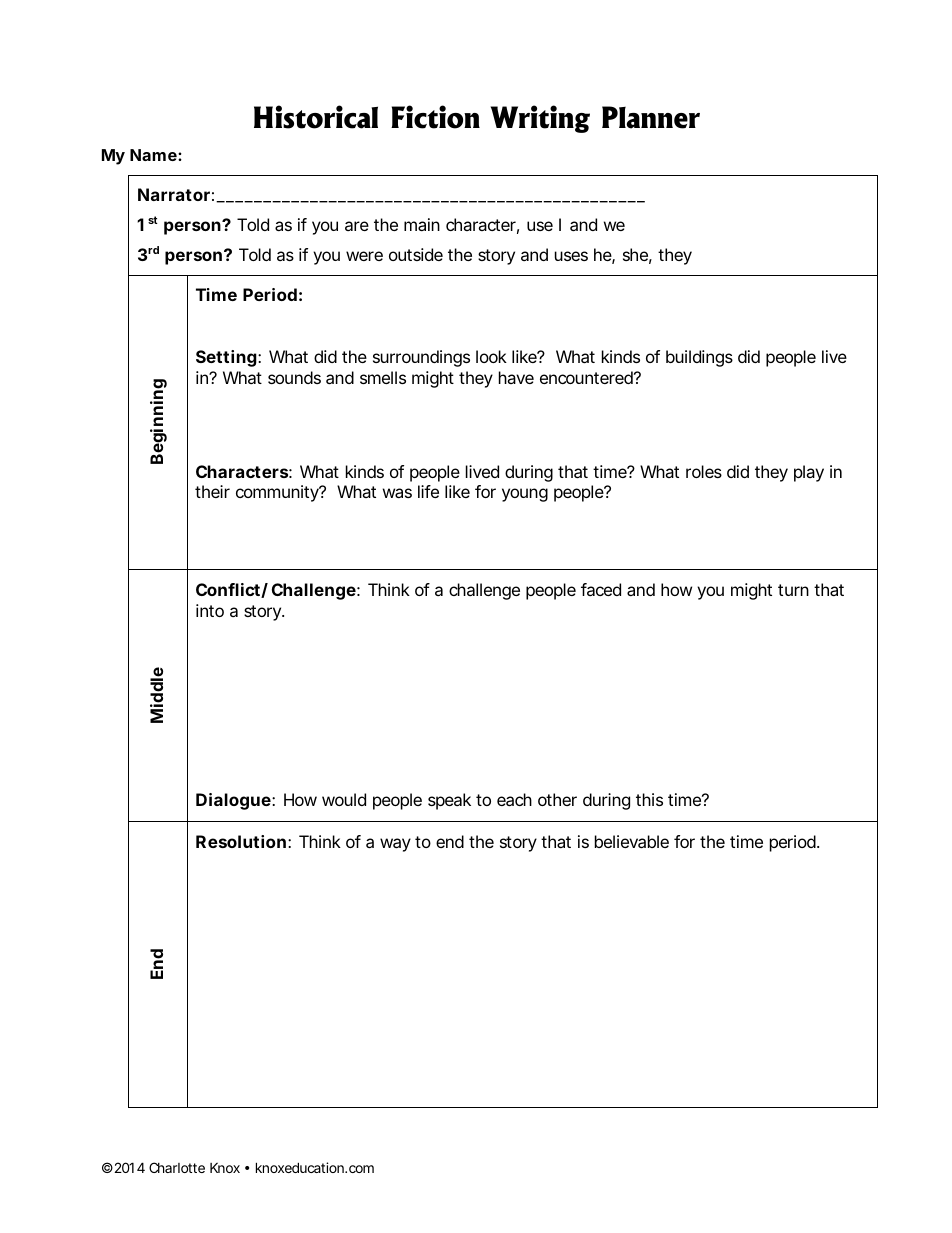 Image resolution: width=952 pixels, height=1233 pixels. What do you see at coordinates (793, 590) in the screenshot?
I see `turn` at bounding box center [793, 590].
